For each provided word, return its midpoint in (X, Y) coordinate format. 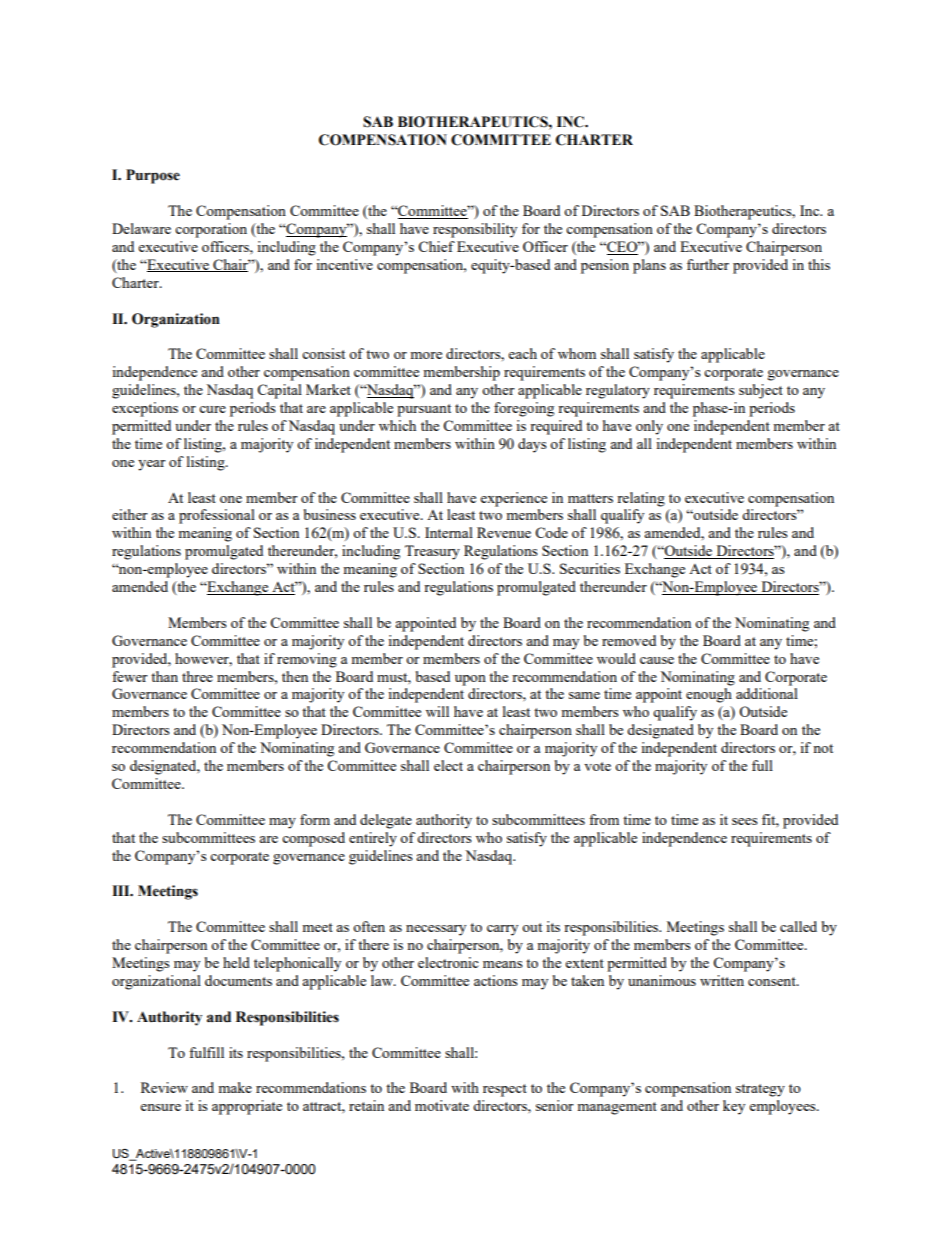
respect (505, 1090)
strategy (760, 1090)
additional (767, 693)
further (708, 264)
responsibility (475, 230)
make (235, 1087)
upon (470, 680)
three (197, 676)
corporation (211, 230)
